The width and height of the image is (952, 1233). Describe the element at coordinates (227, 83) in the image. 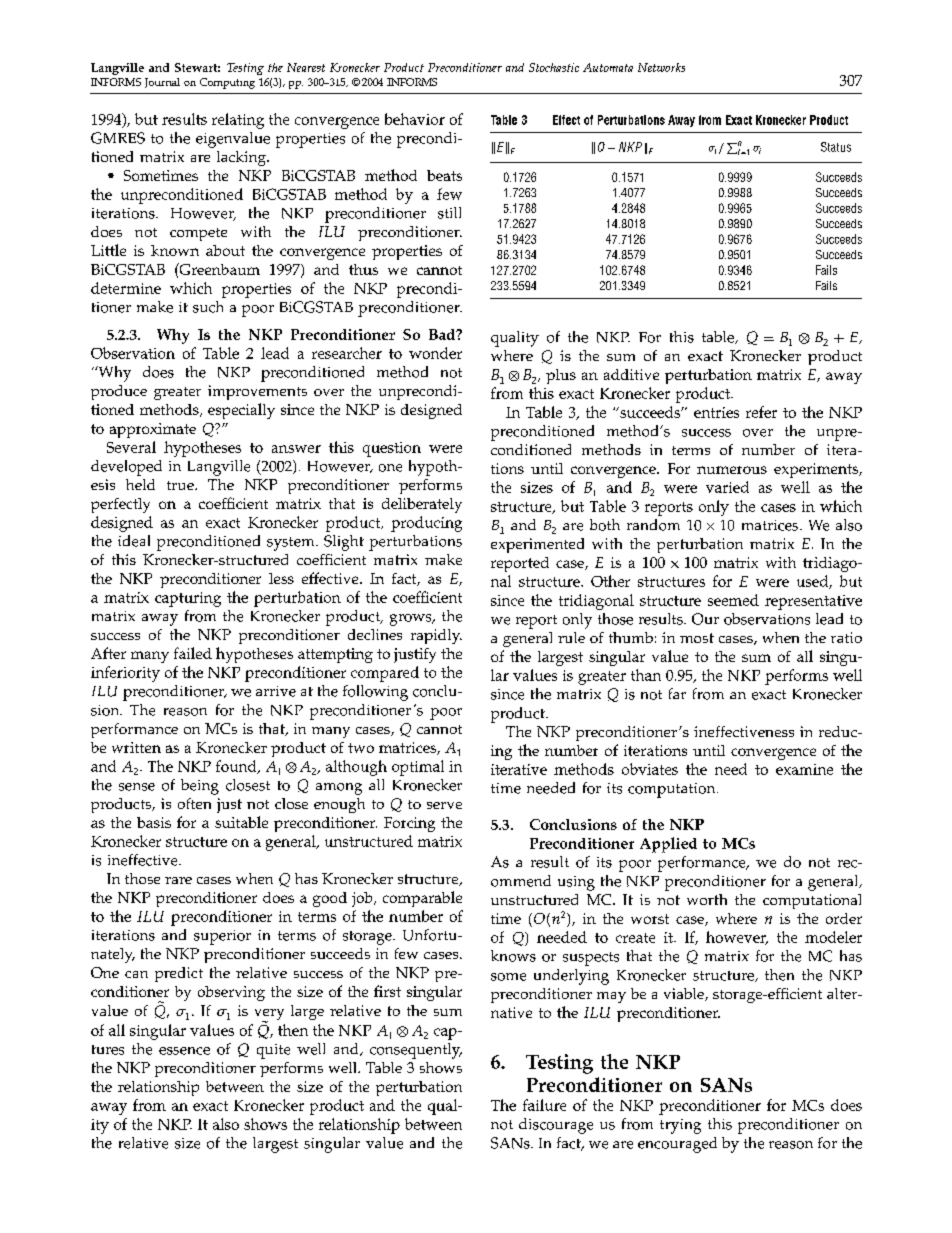

I see `Computing` at that location.
